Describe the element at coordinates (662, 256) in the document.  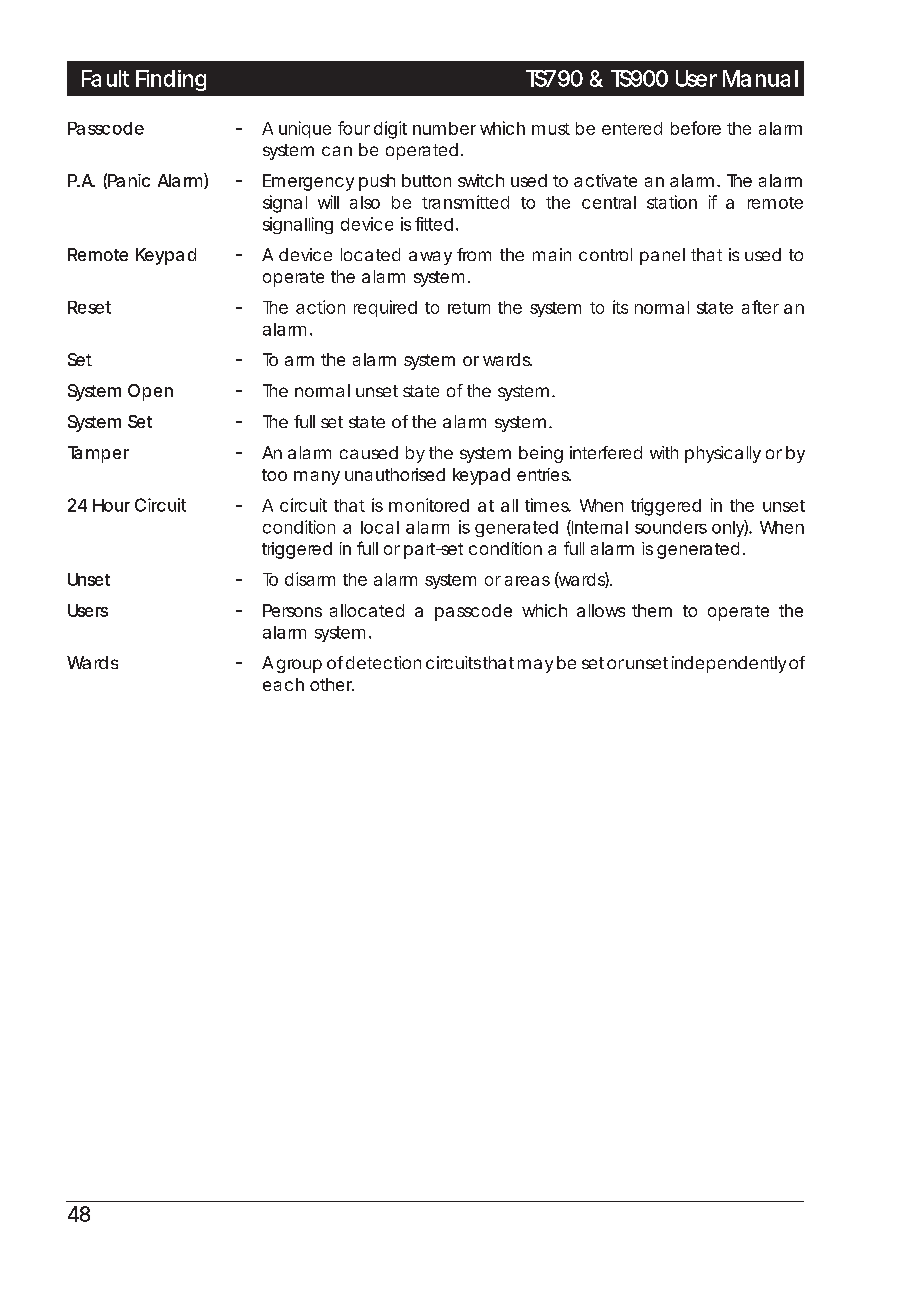
I see `panel` at that location.
